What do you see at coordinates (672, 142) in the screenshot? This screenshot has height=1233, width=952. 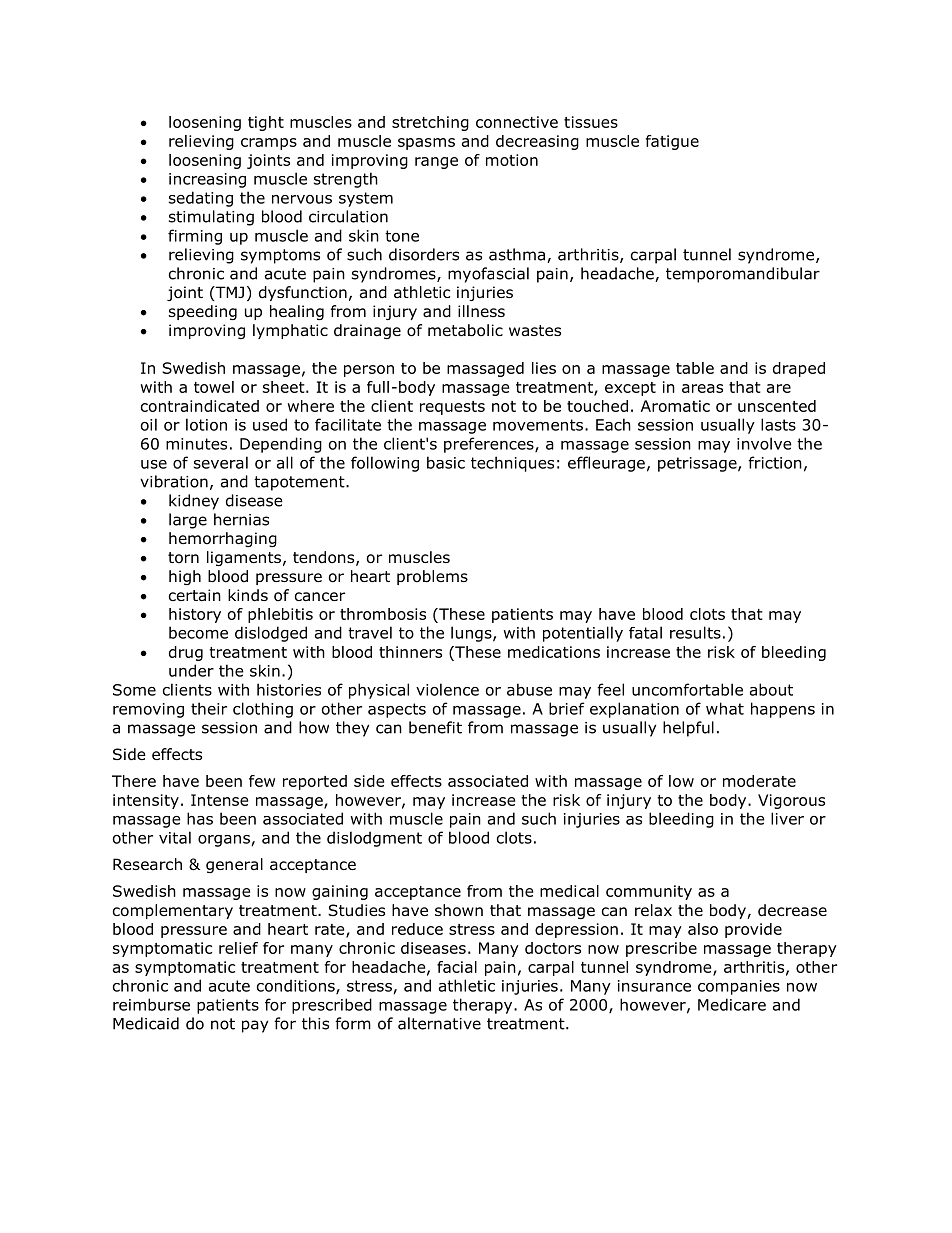 I see `fatigue` at bounding box center [672, 142].
